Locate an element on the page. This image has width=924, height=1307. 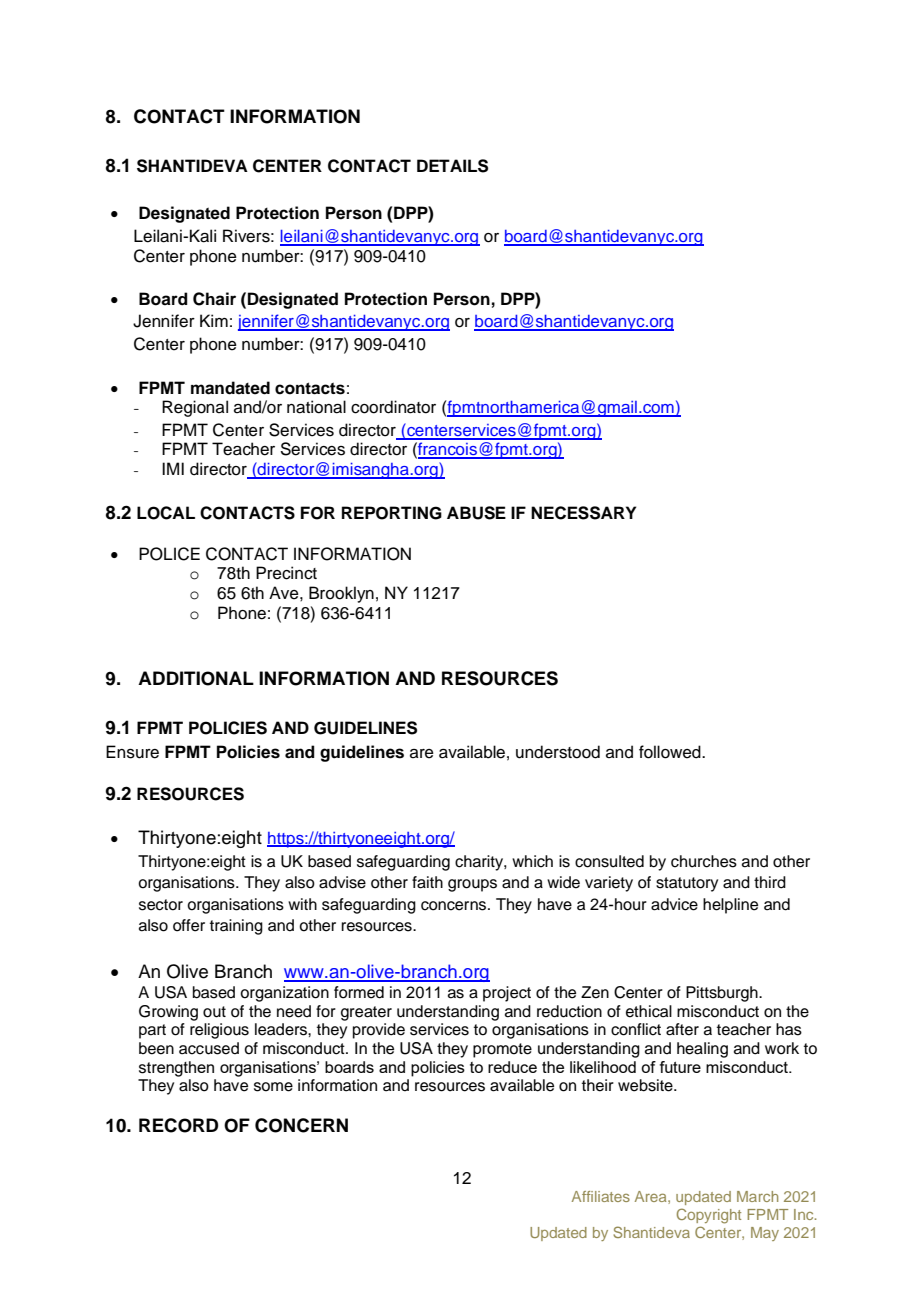
Copyright is located at coordinates (709, 1216).
